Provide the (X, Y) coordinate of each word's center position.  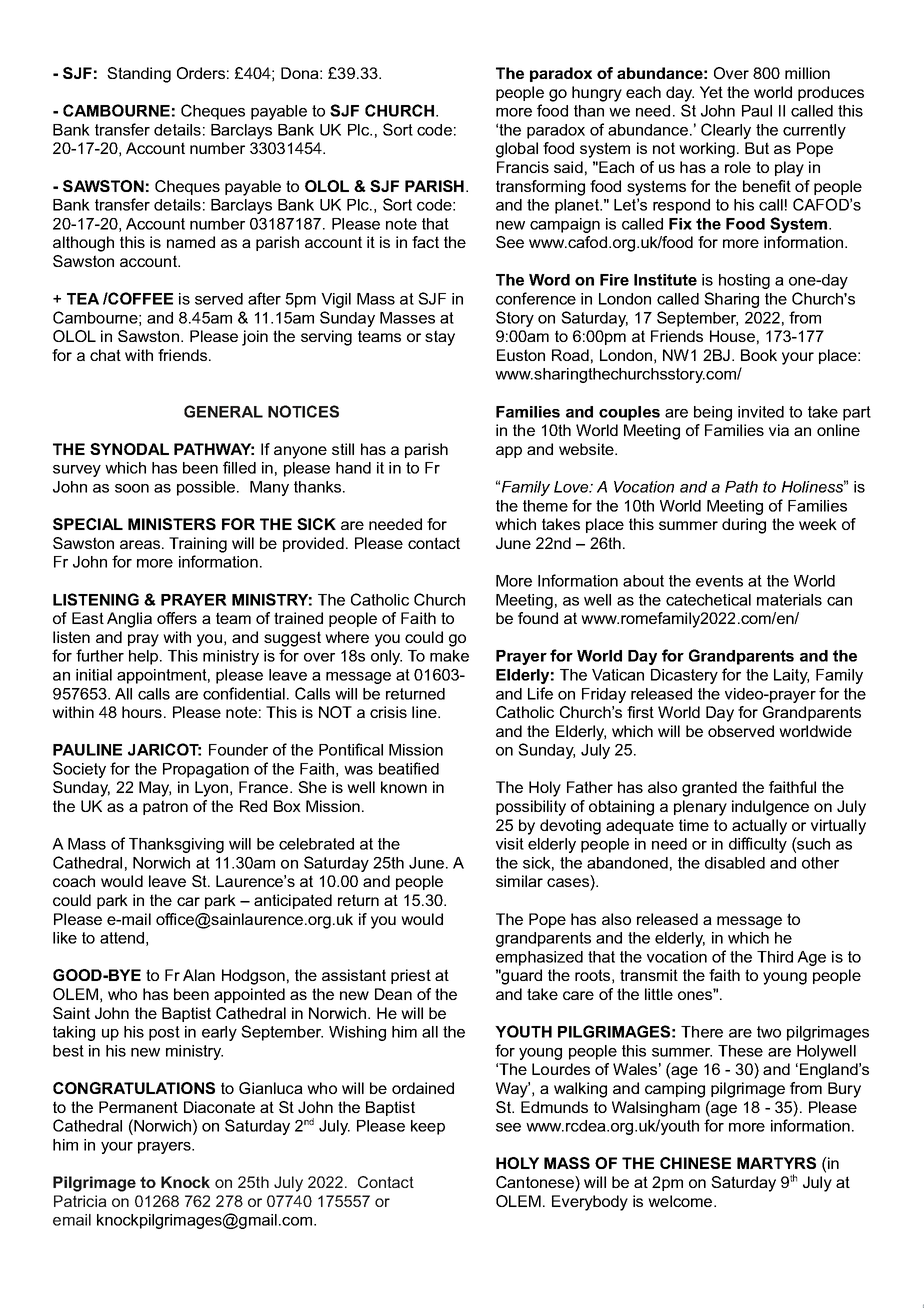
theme (545, 506)
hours (142, 712)
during (744, 526)
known (404, 787)
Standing (139, 75)
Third (775, 957)
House (732, 336)
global (517, 150)
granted (709, 789)
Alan (199, 975)
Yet (711, 92)
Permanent (138, 1107)
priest (411, 976)
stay (440, 338)
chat (105, 355)
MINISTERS (172, 524)
